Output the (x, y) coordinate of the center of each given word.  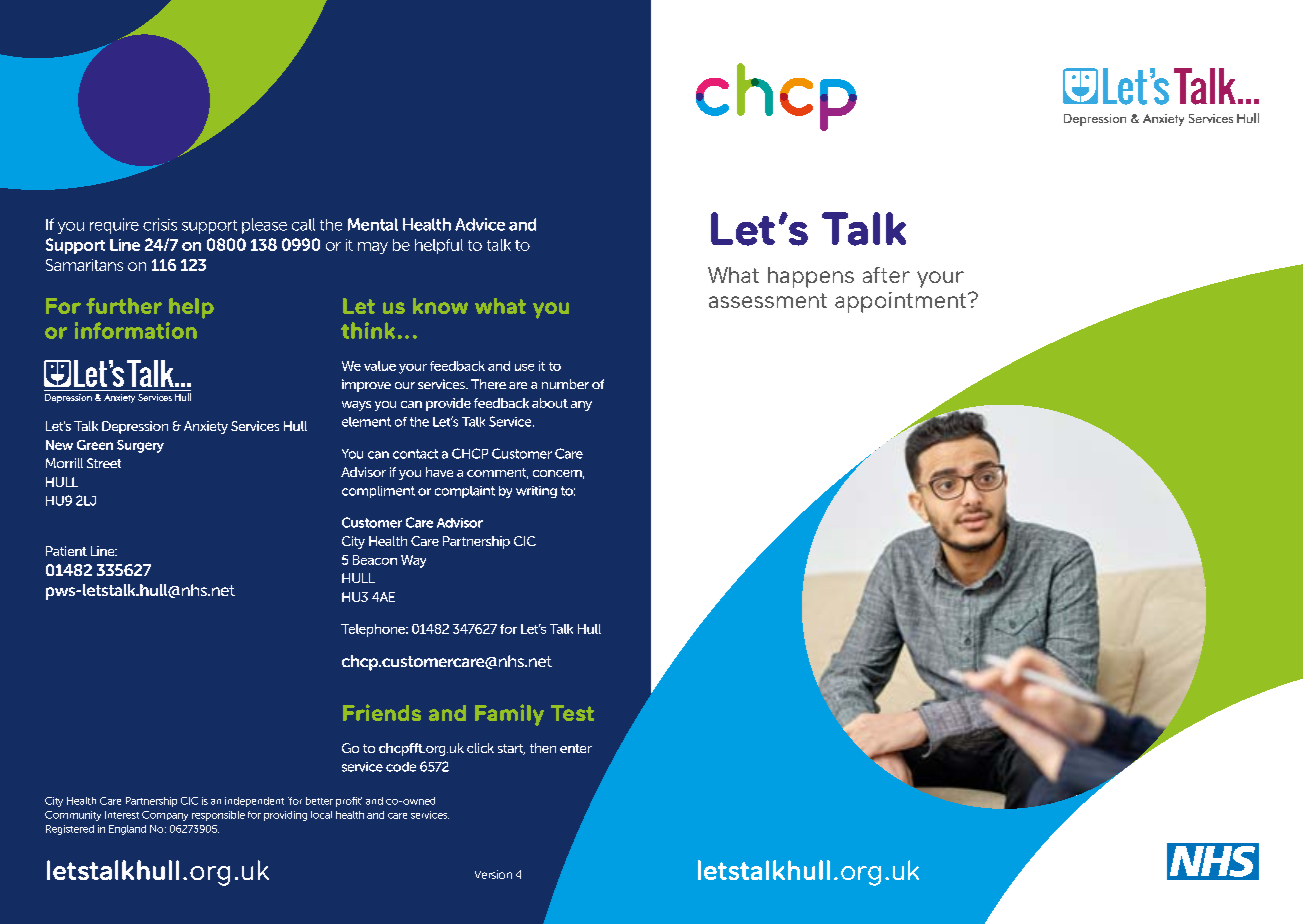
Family (509, 715)
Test (572, 713)
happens (811, 277)
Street (104, 463)
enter (576, 748)
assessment (768, 300)
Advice (480, 224)
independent (254, 802)
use (524, 367)
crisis (160, 224)
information (136, 330)
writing (536, 492)
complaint (465, 492)
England (127, 830)
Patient (66, 551)
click (480, 748)
